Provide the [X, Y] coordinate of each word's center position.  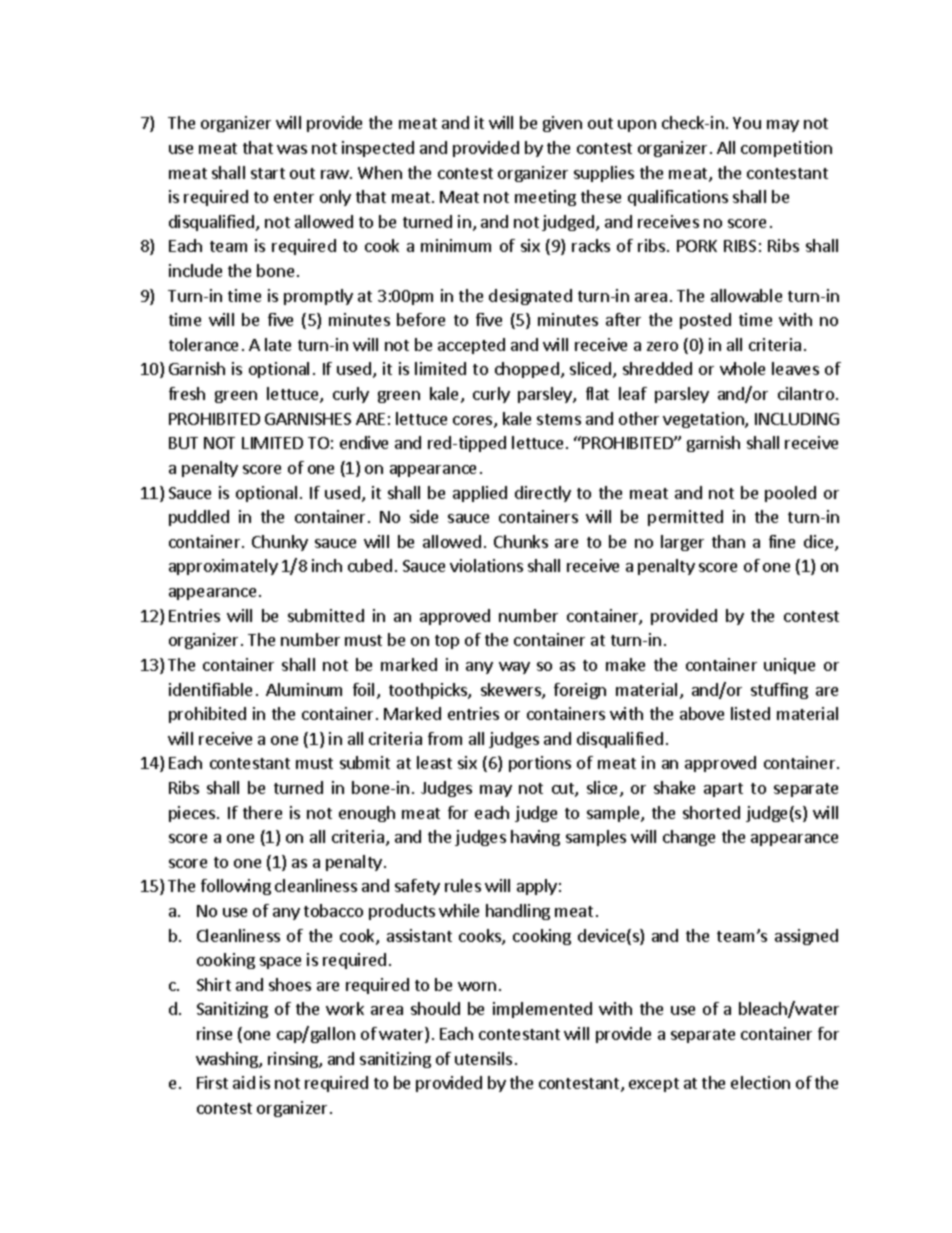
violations [486, 565]
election [760, 1082]
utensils [483, 1058]
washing [228, 1060]
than [728, 541]
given [562, 124]
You [747, 123]
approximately [223, 567]
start [268, 173]
